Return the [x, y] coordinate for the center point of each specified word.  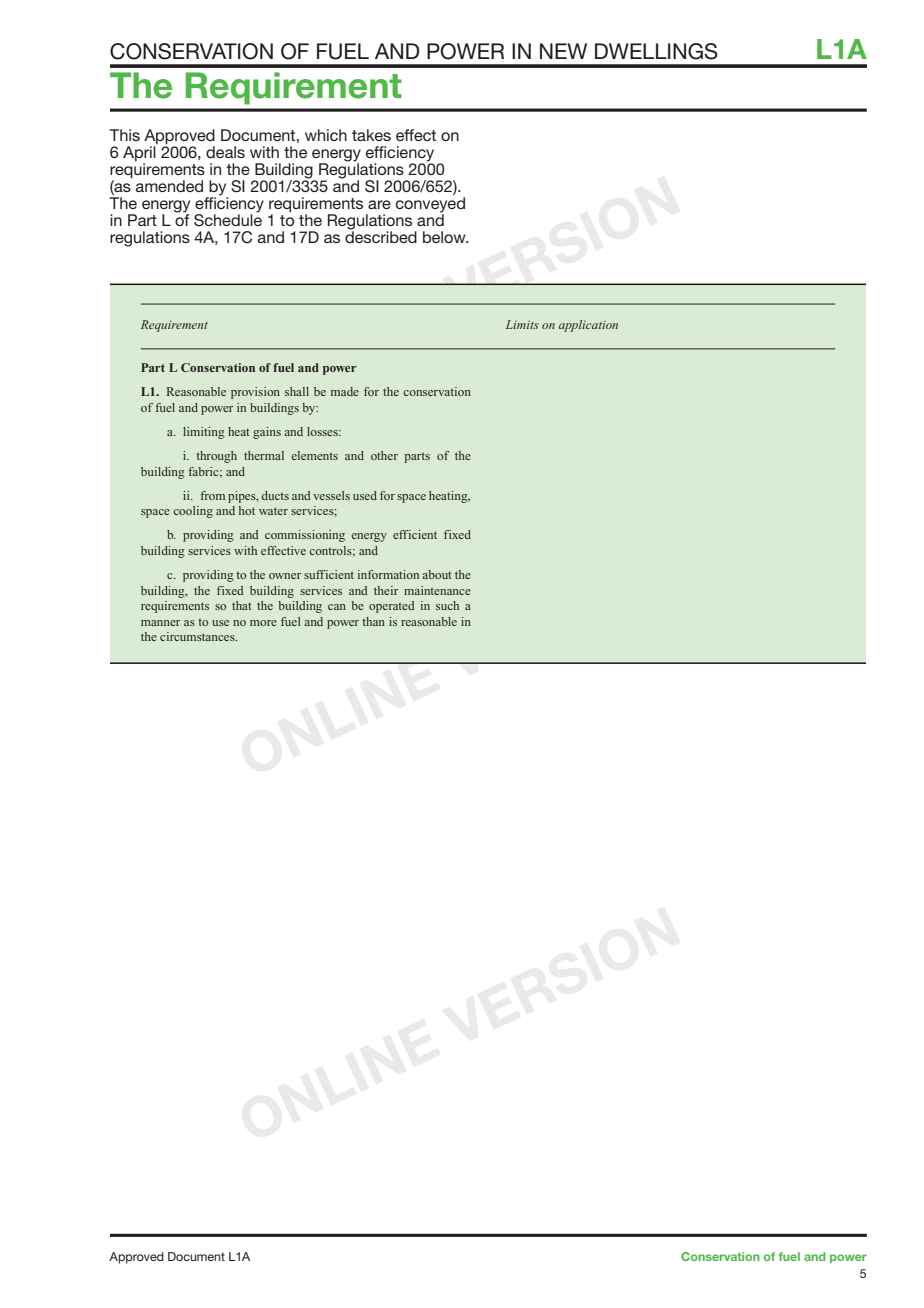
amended [169, 186]
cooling [193, 512]
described [381, 236]
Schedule [228, 219]
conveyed [430, 206]
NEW [563, 51]
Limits [522, 324]
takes [371, 135]
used [365, 495]
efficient [415, 534]
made [345, 391]
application [588, 326]
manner [160, 623]
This [124, 135]
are [379, 204]
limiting [204, 433]
